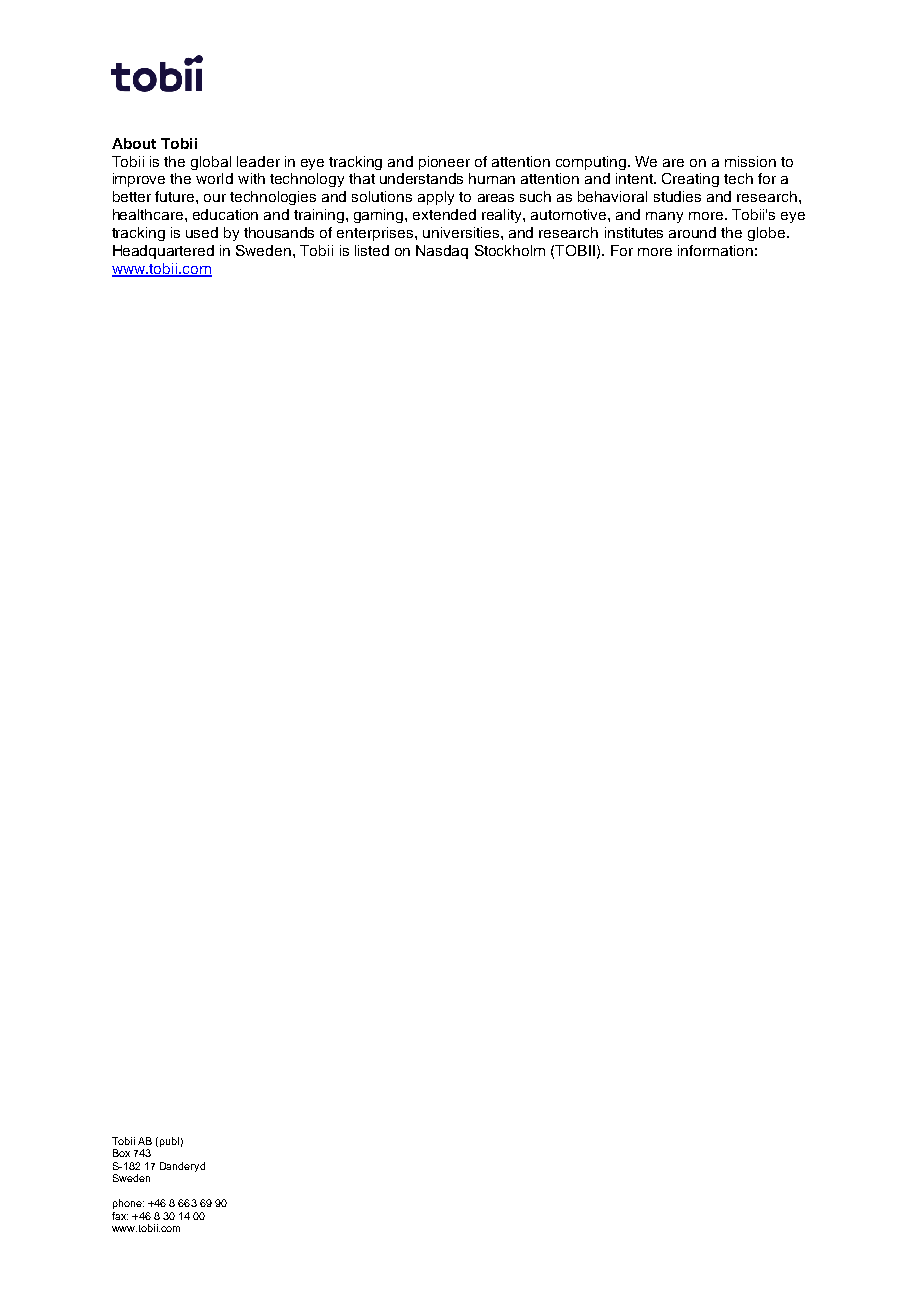  What do you see at coordinates (169, 1142) in the screenshot?
I see `publ` at bounding box center [169, 1142].
